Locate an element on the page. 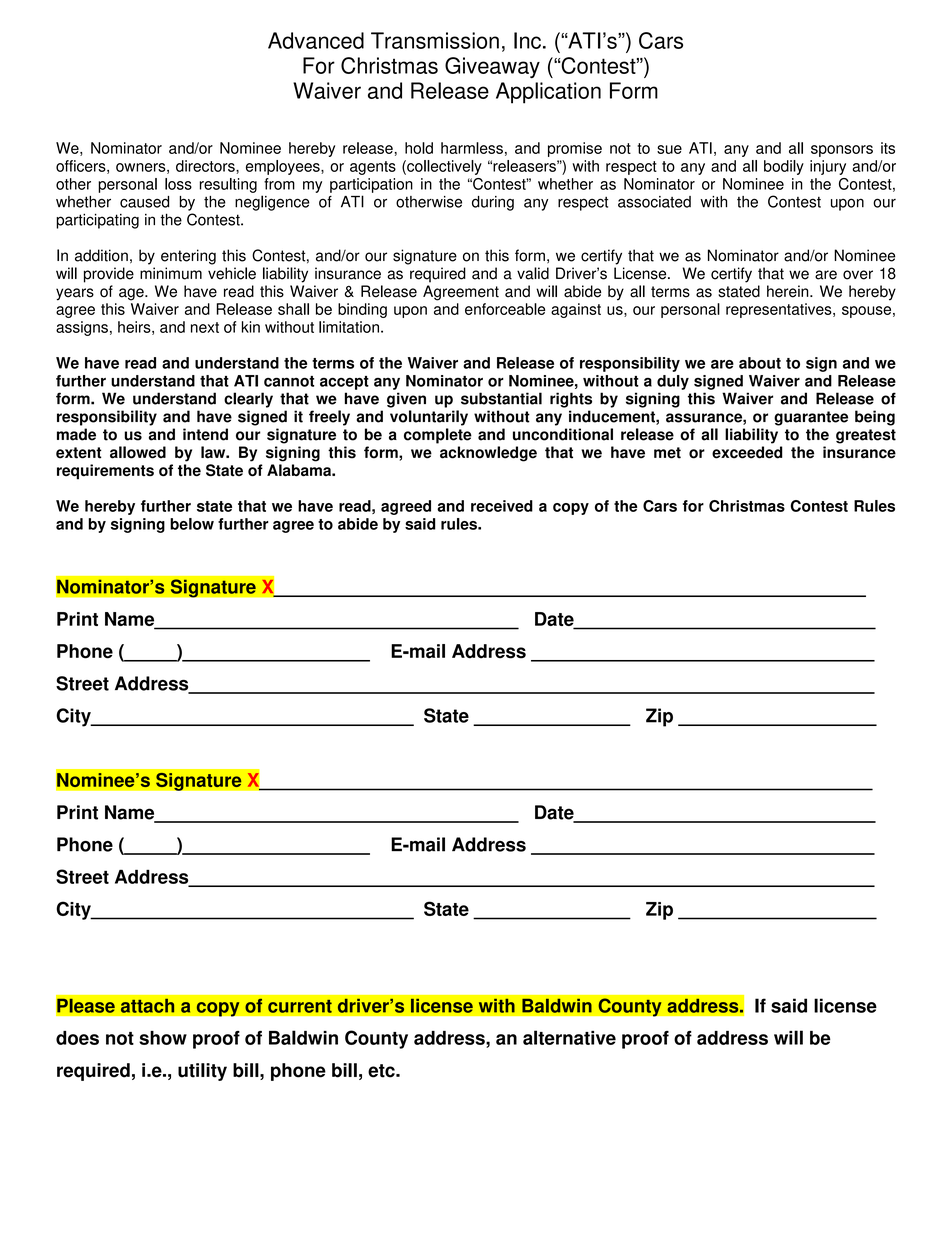 The height and width of the document is (1233, 952). sponsors is located at coordinates (842, 151).
